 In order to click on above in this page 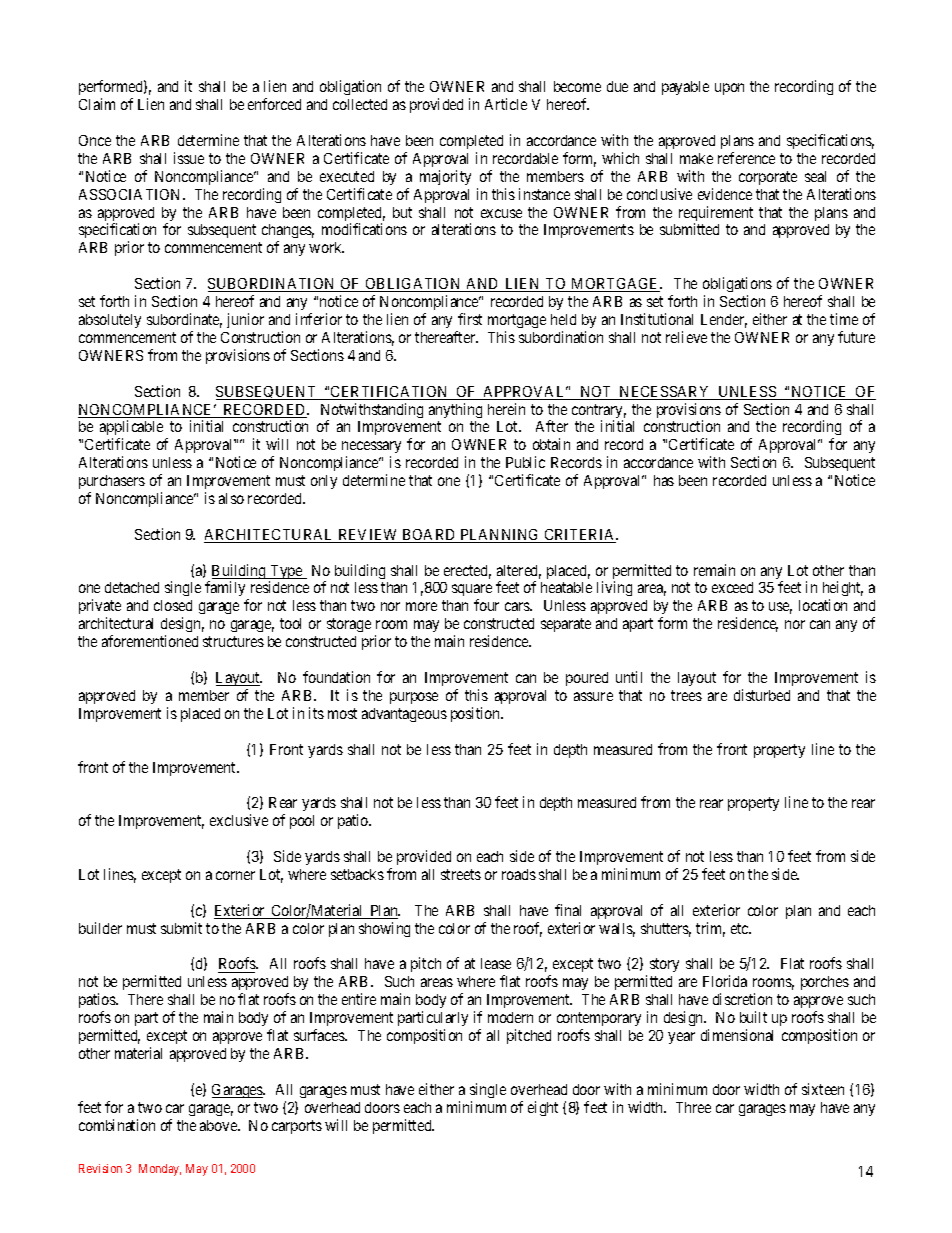, I will do `click(219, 1125)`.
